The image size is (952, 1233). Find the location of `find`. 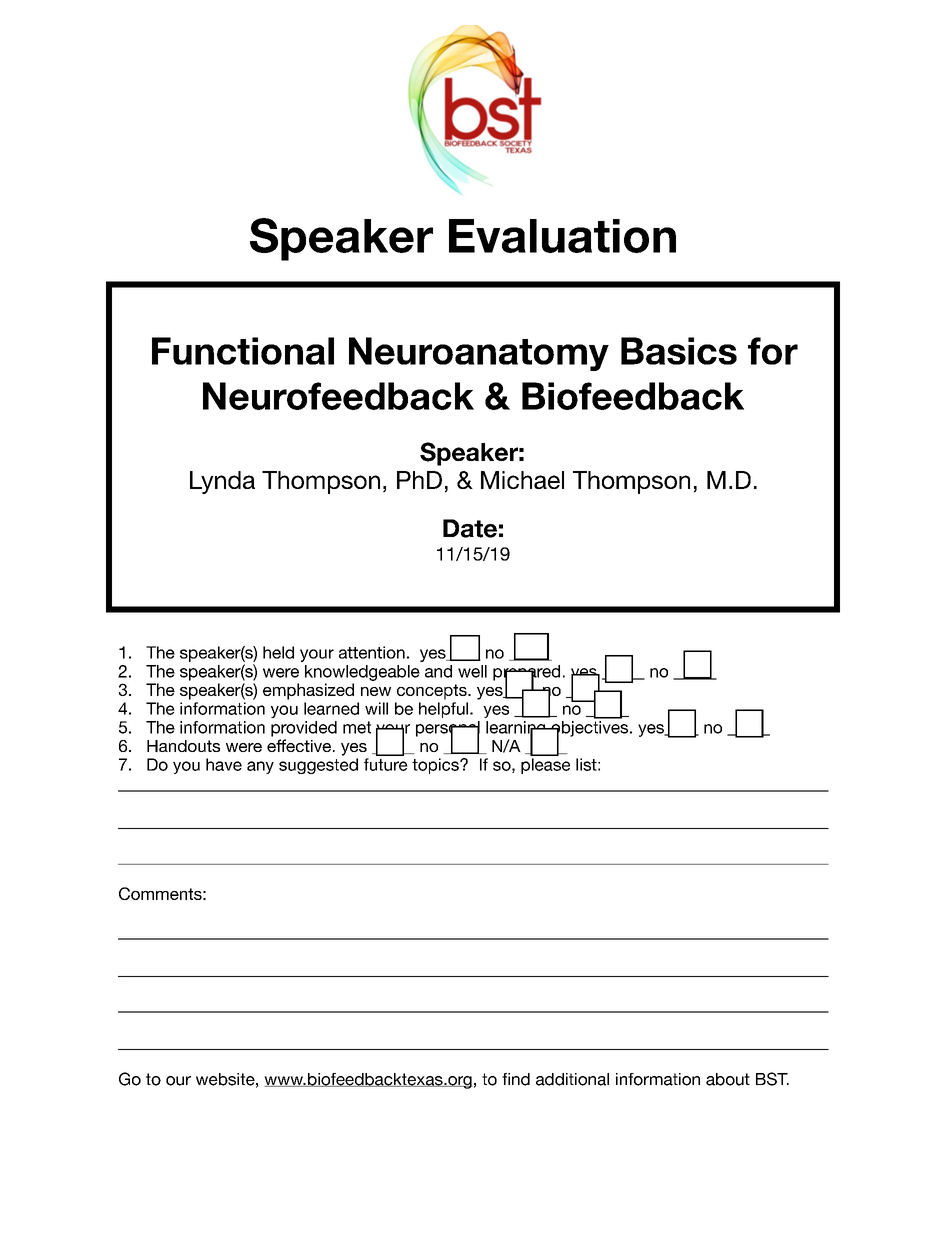

find is located at coordinates (516, 1079).
